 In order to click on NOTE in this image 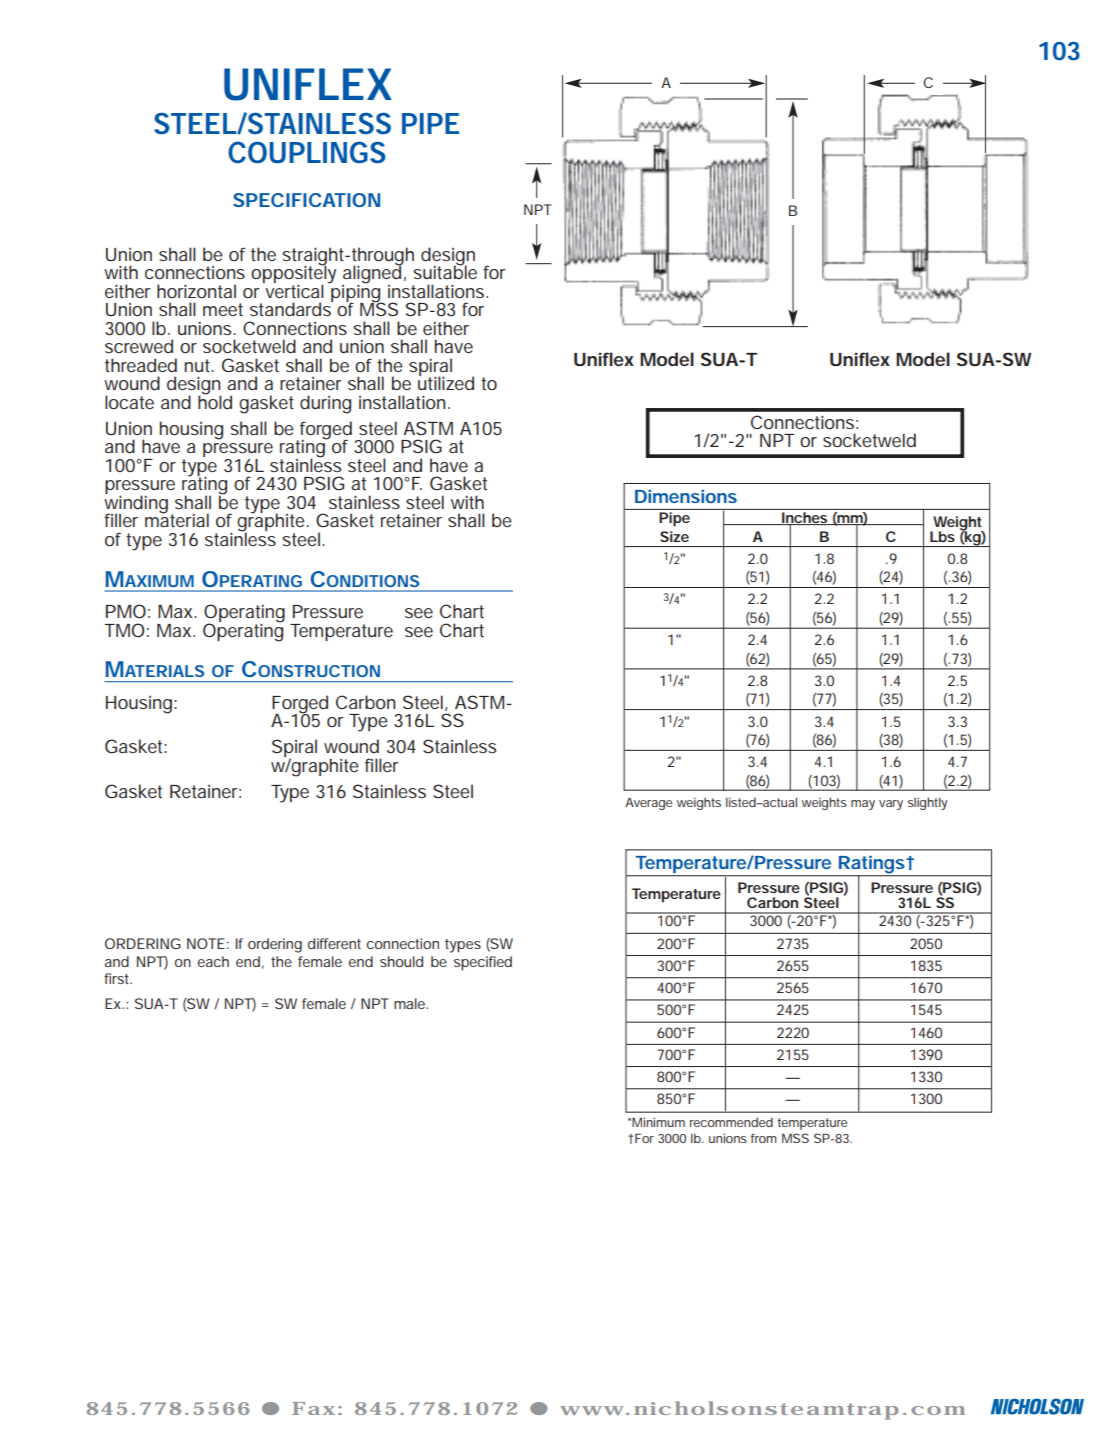, I will do `click(206, 943)`.
